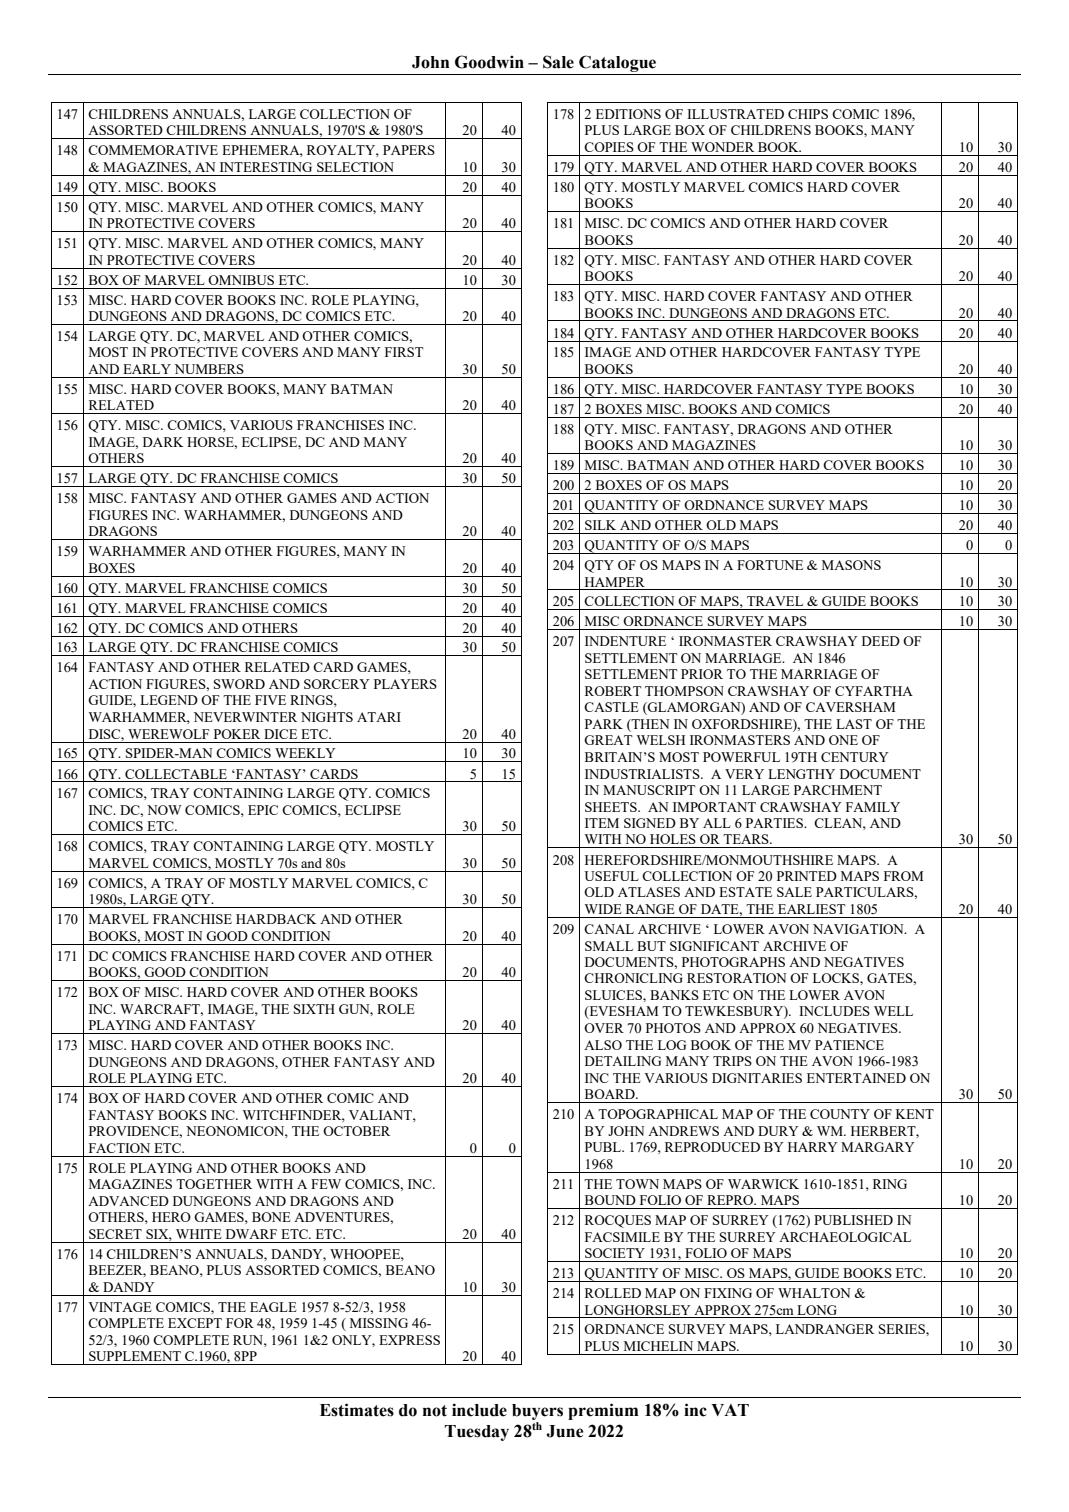 The image size is (1069, 1512). What do you see at coordinates (859, 929) in the screenshot?
I see `NAVIGATION` at bounding box center [859, 929].
